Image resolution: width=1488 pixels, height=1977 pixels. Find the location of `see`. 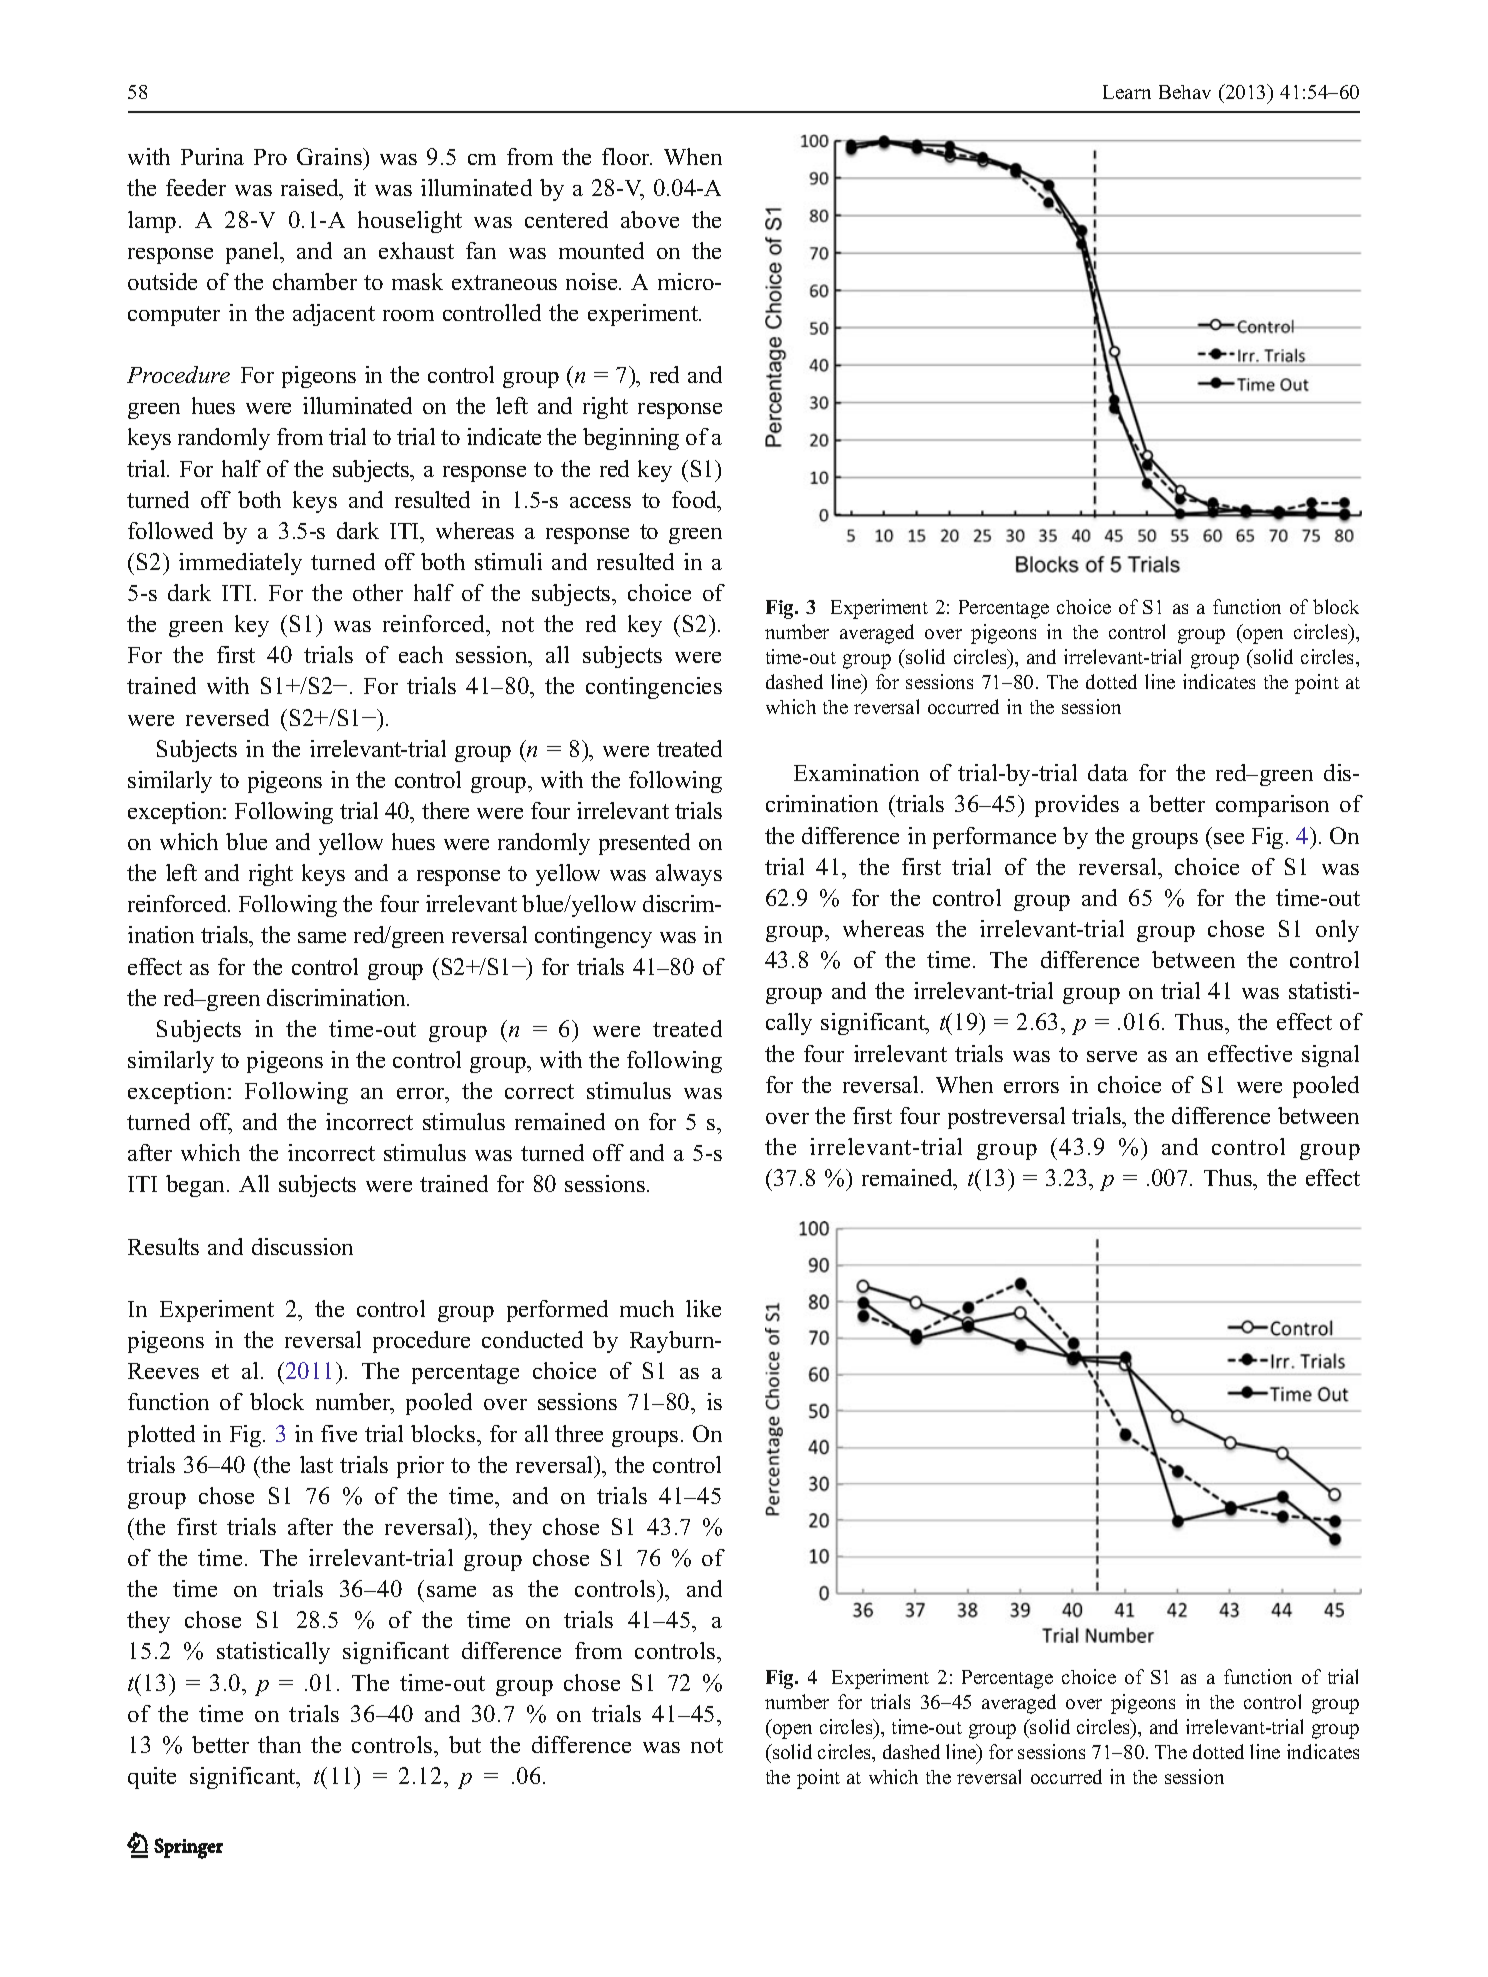

see is located at coordinates (1229, 838).
